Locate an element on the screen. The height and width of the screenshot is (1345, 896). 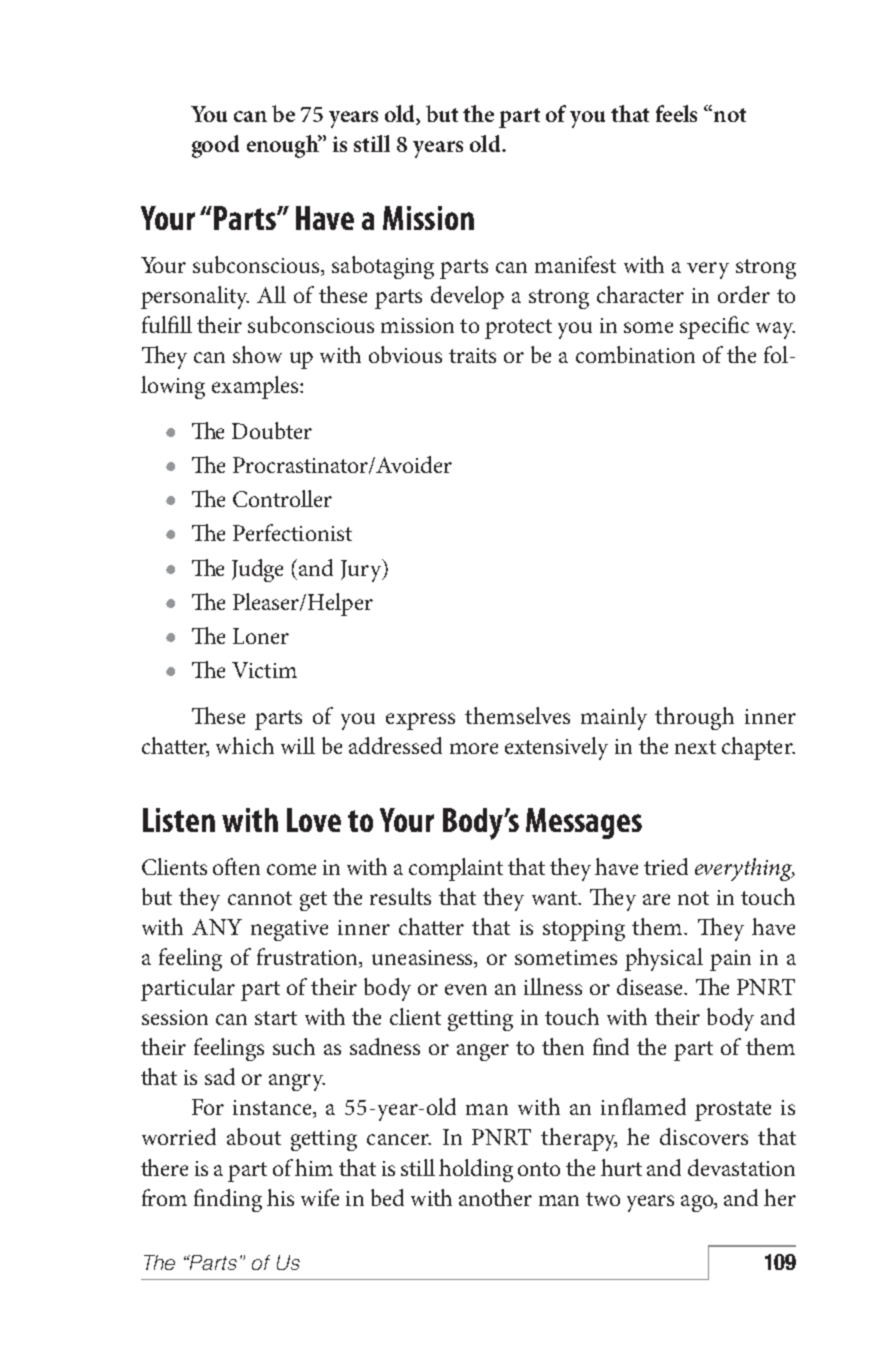
good is located at coordinates (215, 146).
